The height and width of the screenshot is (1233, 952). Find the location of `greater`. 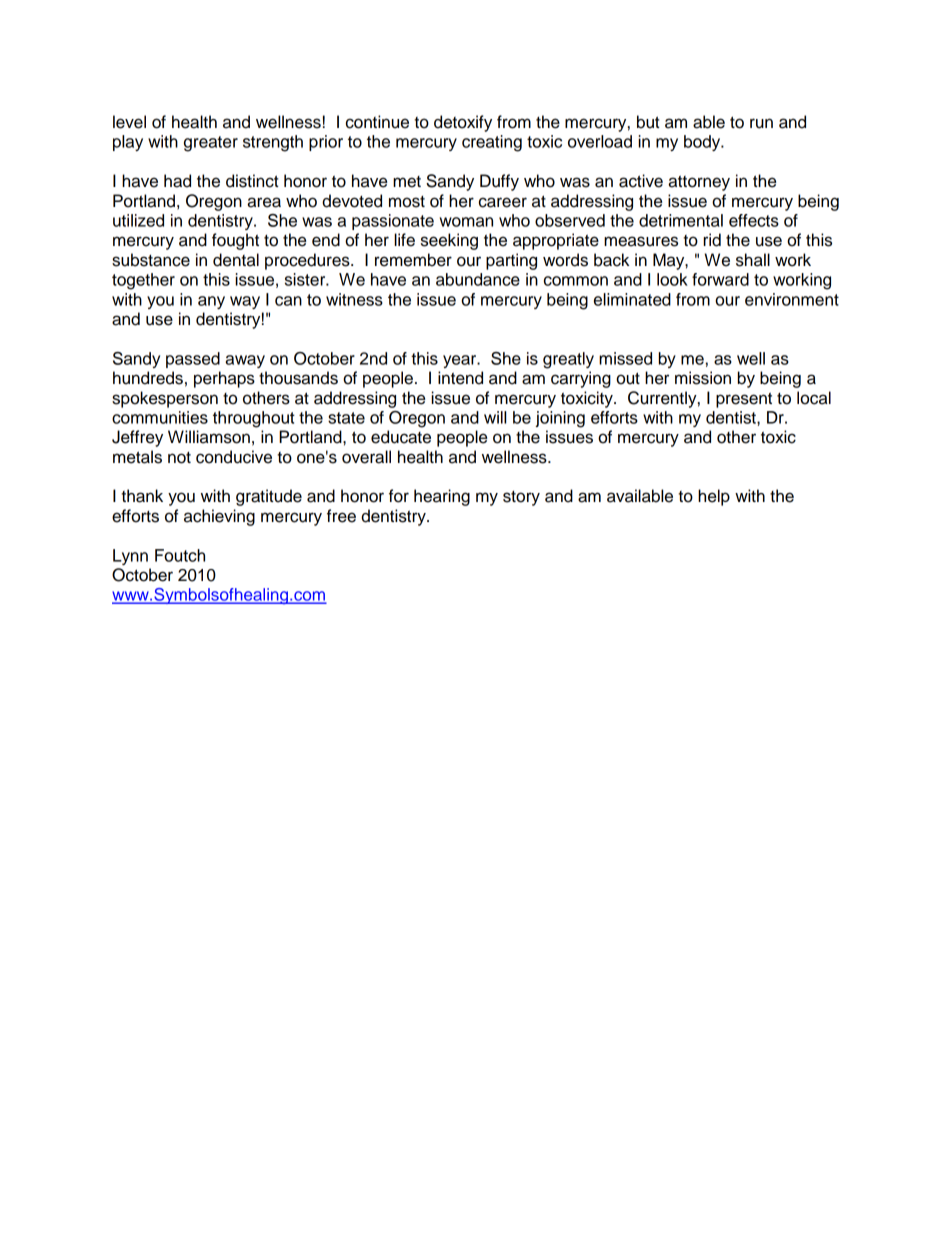

greater is located at coordinates (211, 144).
